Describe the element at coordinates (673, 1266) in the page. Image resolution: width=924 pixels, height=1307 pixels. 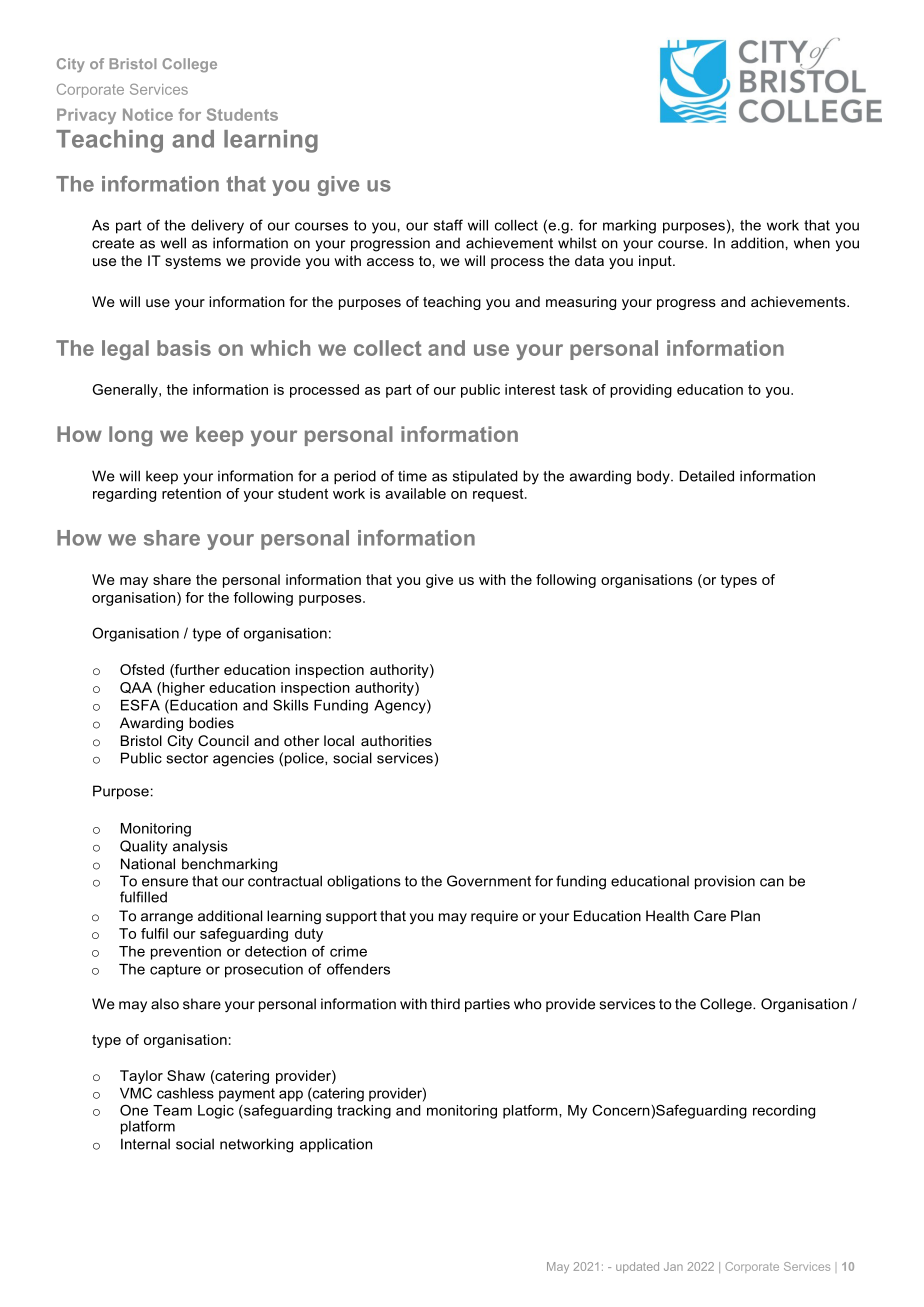
I see `Jan` at that location.
